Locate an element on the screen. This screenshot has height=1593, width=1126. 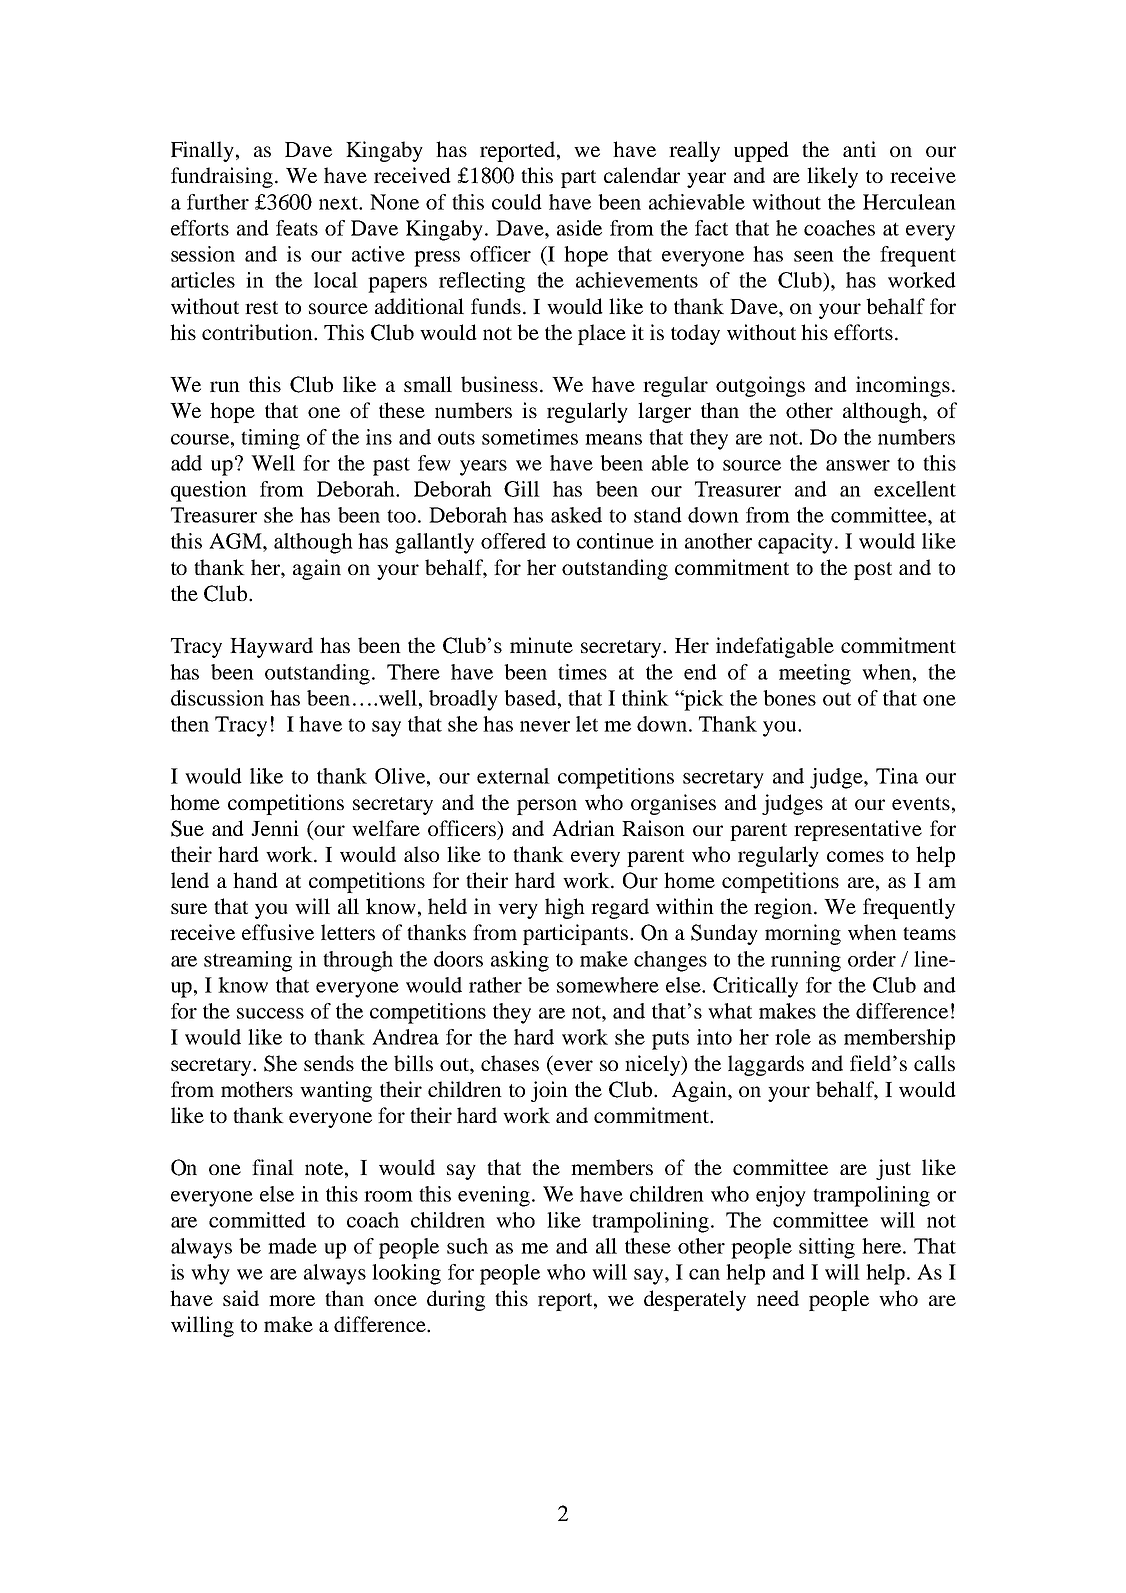
fundraising is located at coordinates (223, 177).
